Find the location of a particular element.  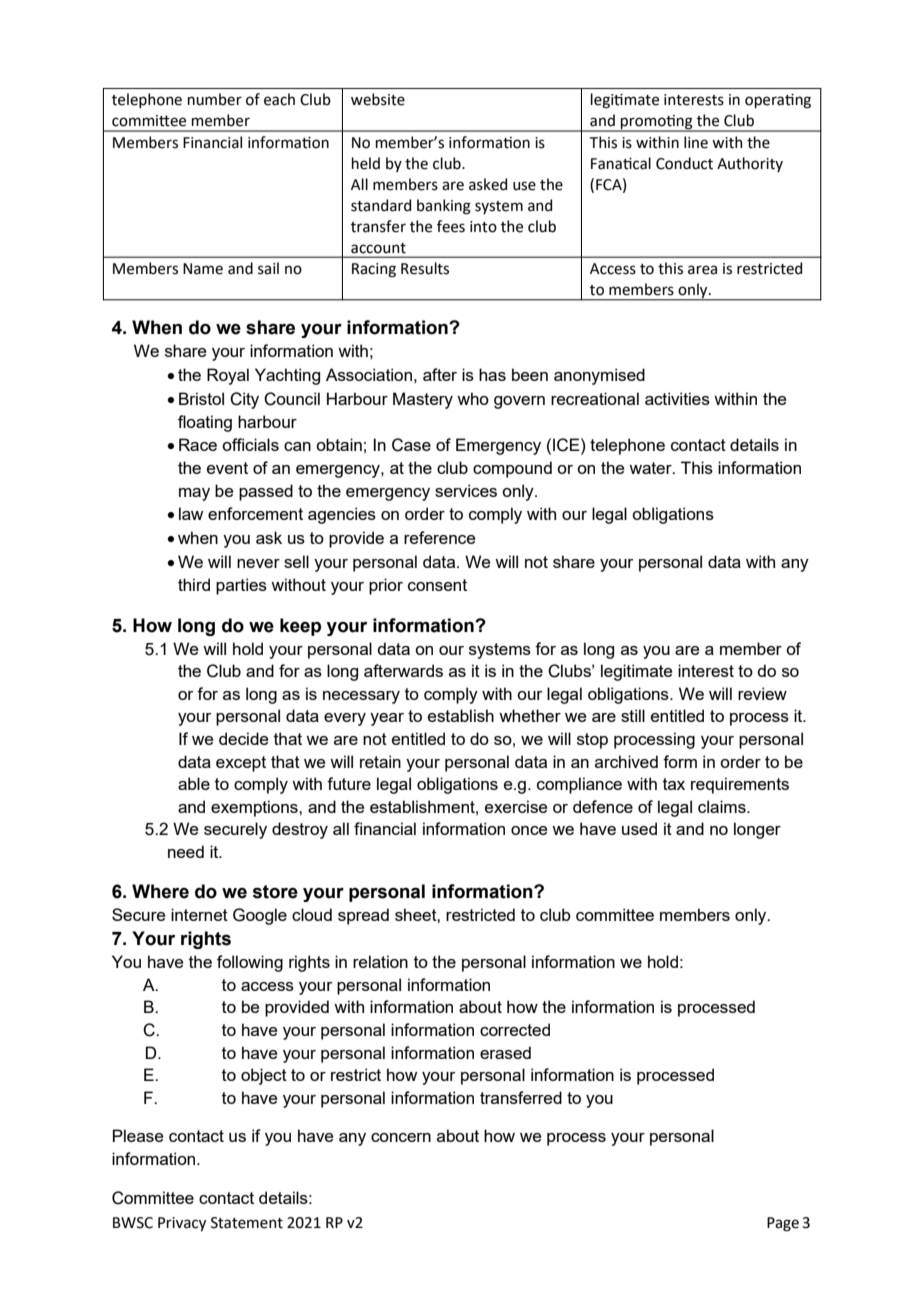

erased is located at coordinates (505, 1052).
